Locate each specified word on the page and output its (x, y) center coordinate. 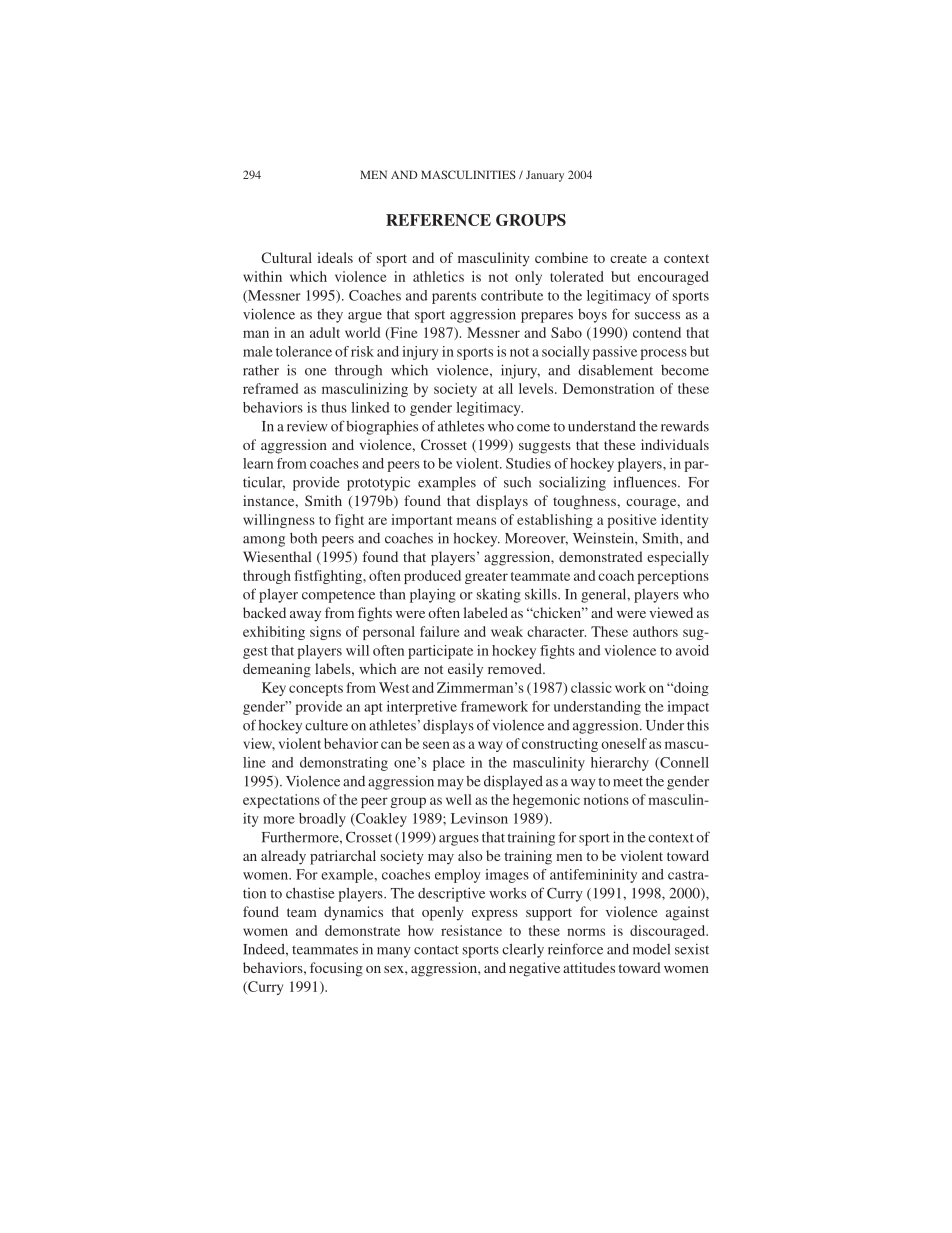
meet (628, 782)
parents (454, 298)
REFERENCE (438, 220)
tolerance (304, 351)
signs (325, 633)
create (628, 258)
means (476, 521)
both (303, 538)
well (459, 799)
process (664, 354)
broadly (322, 820)
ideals (335, 257)
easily (465, 670)
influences (646, 482)
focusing (336, 969)
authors (655, 631)
